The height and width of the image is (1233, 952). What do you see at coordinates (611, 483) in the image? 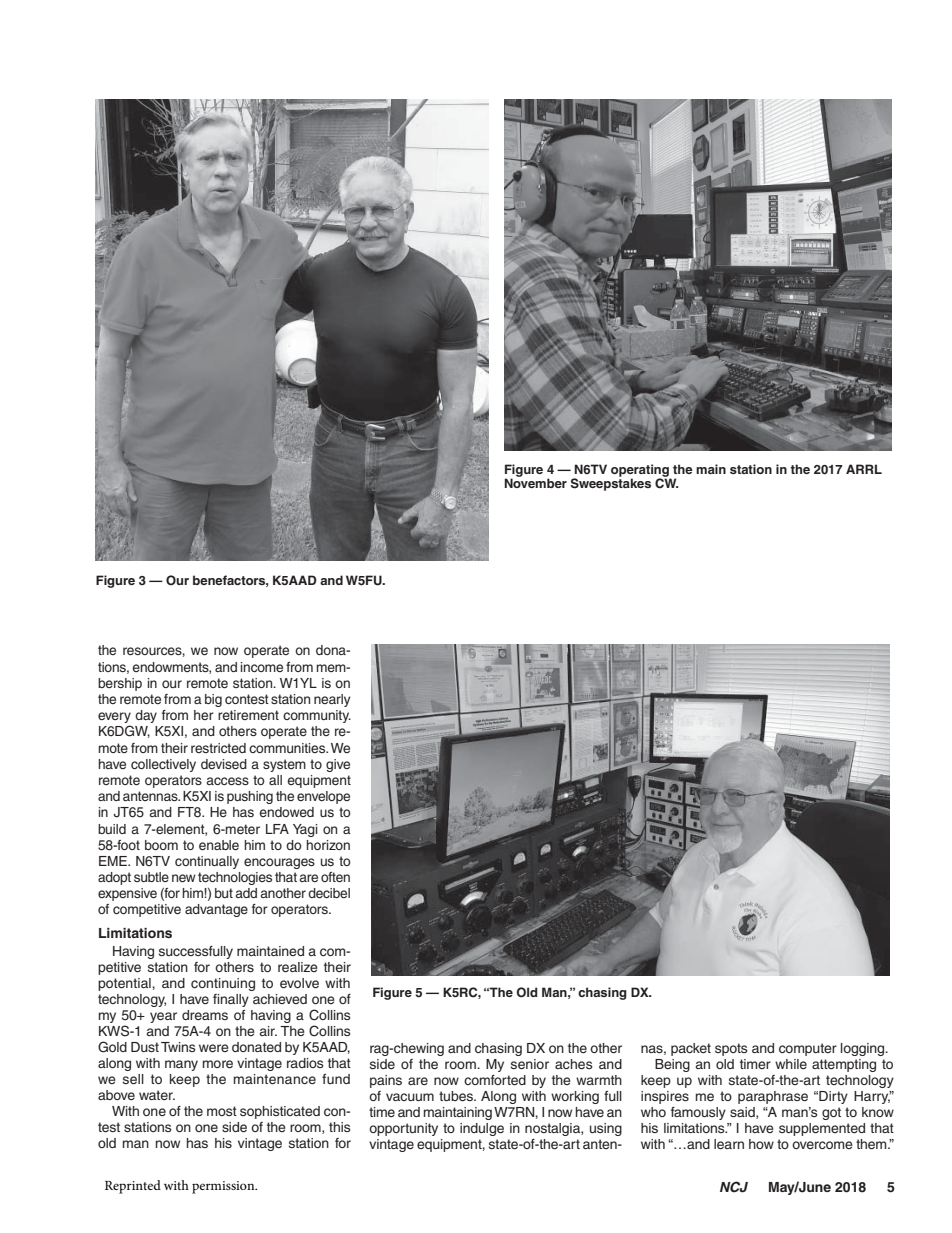
I see `Sweepstakes` at bounding box center [611, 483].
